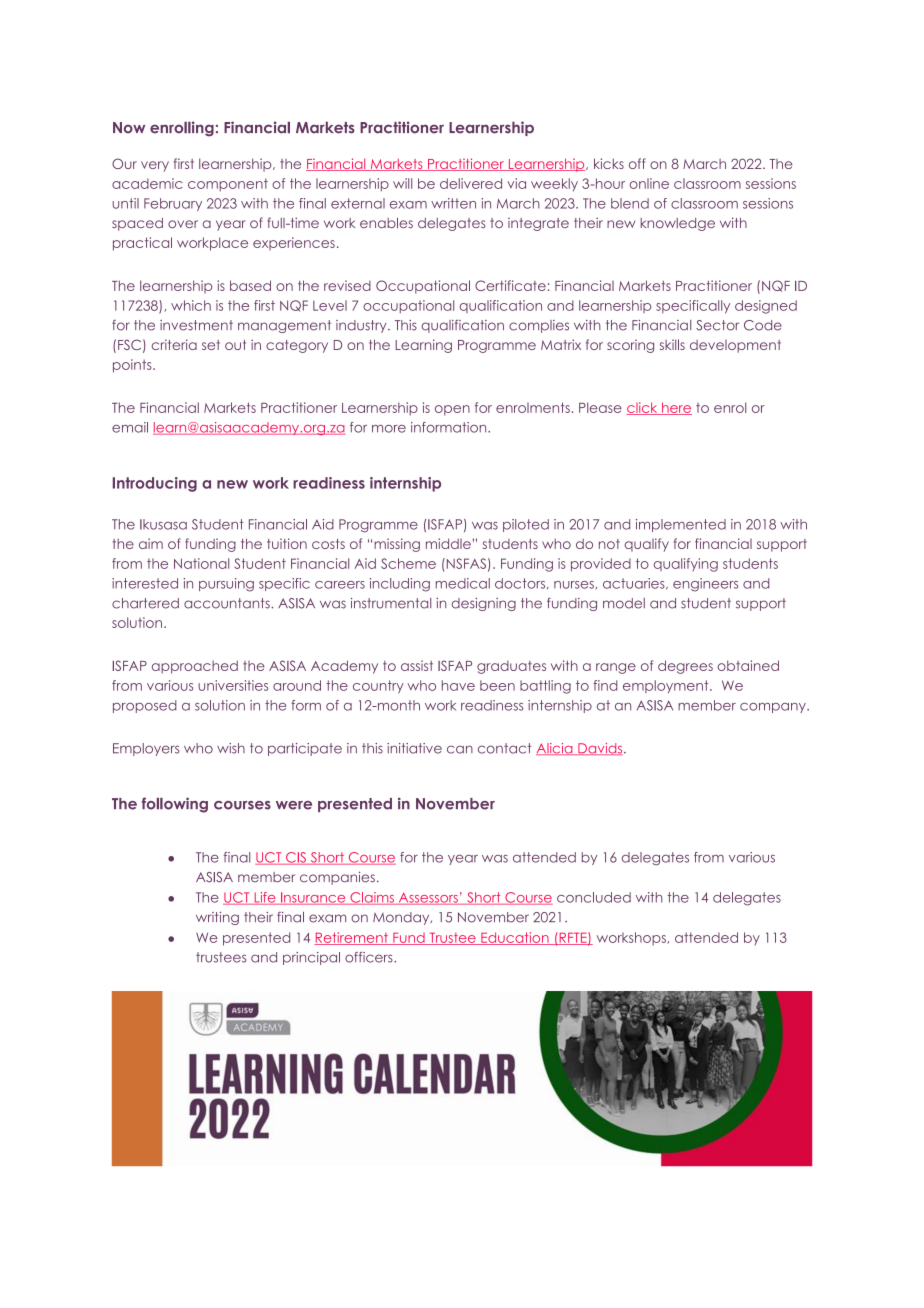 This document has height=1308, width=924. I want to click on Assessors, so click(428, 899).
